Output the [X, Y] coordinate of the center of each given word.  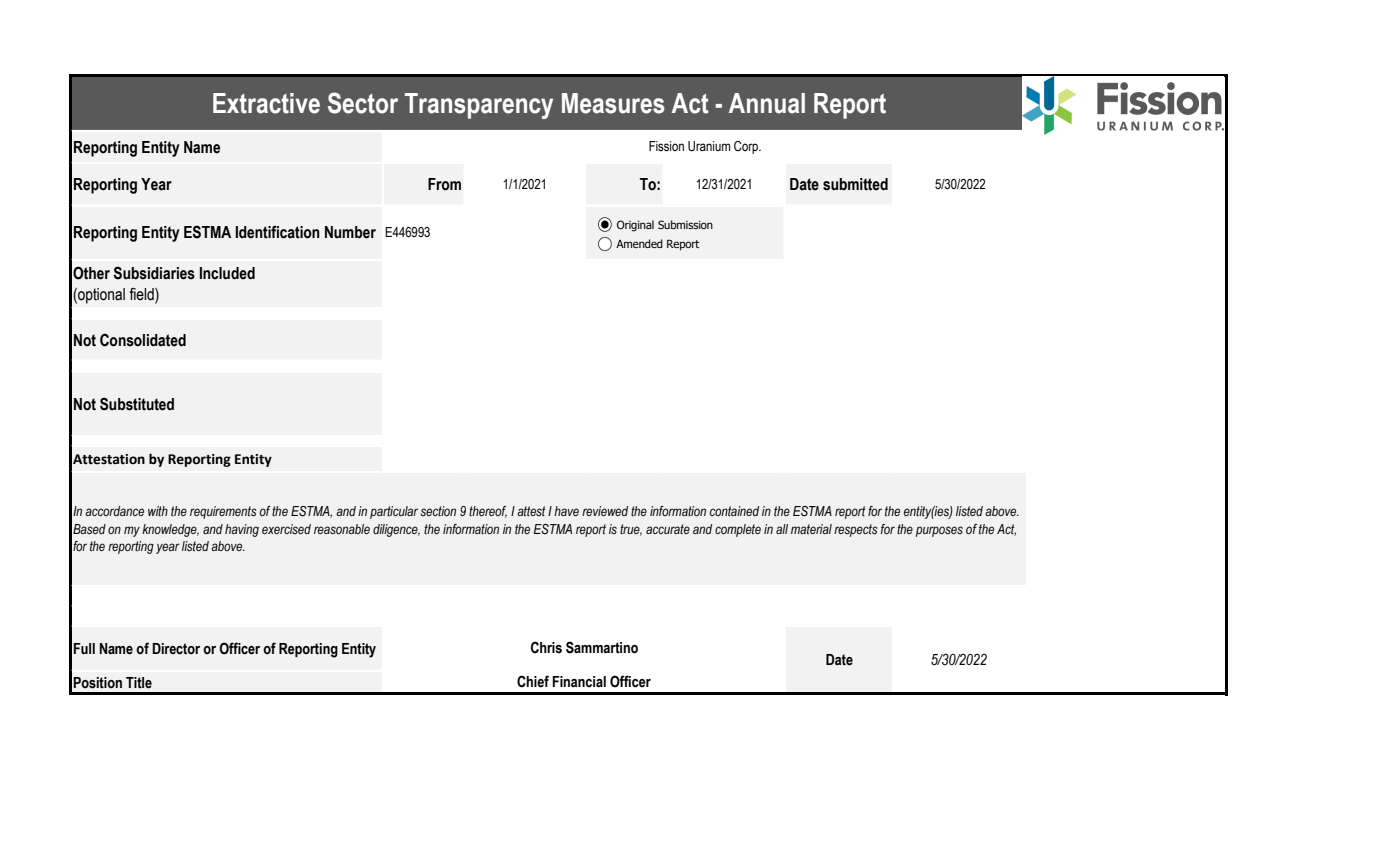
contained [734, 511]
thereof [488, 512]
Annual [767, 103]
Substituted [137, 404]
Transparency [479, 106]
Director [176, 649]
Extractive [266, 103]
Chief [533, 681]
